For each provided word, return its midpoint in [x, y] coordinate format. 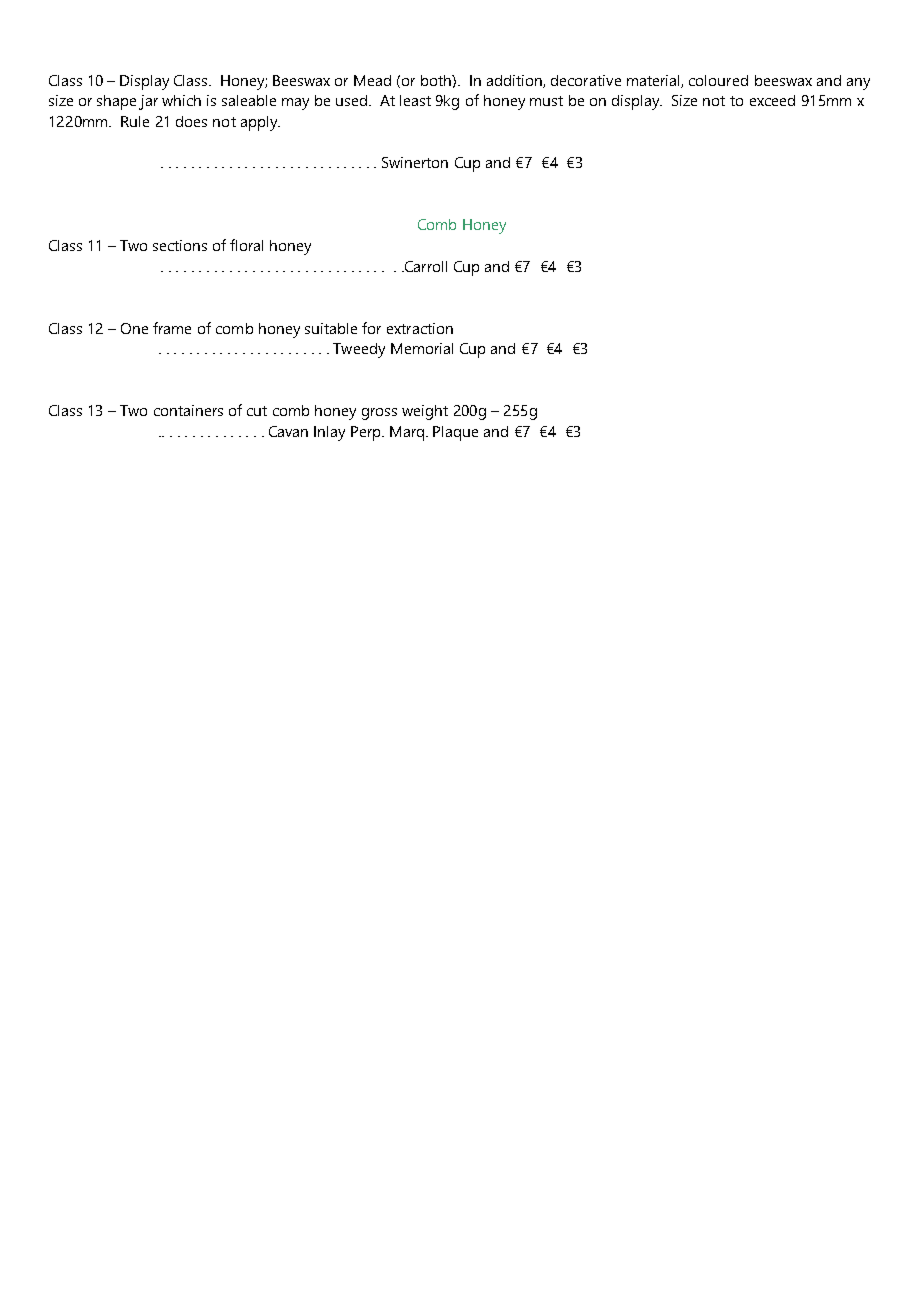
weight [425, 412]
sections [180, 245]
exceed [772, 100]
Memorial [422, 348]
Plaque [455, 433]
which [181, 100]
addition [515, 81]
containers [188, 410]
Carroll [424, 266]
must [546, 101]
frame [172, 328]
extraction [420, 328]
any [858, 84]
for [371, 328]
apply [260, 123]
